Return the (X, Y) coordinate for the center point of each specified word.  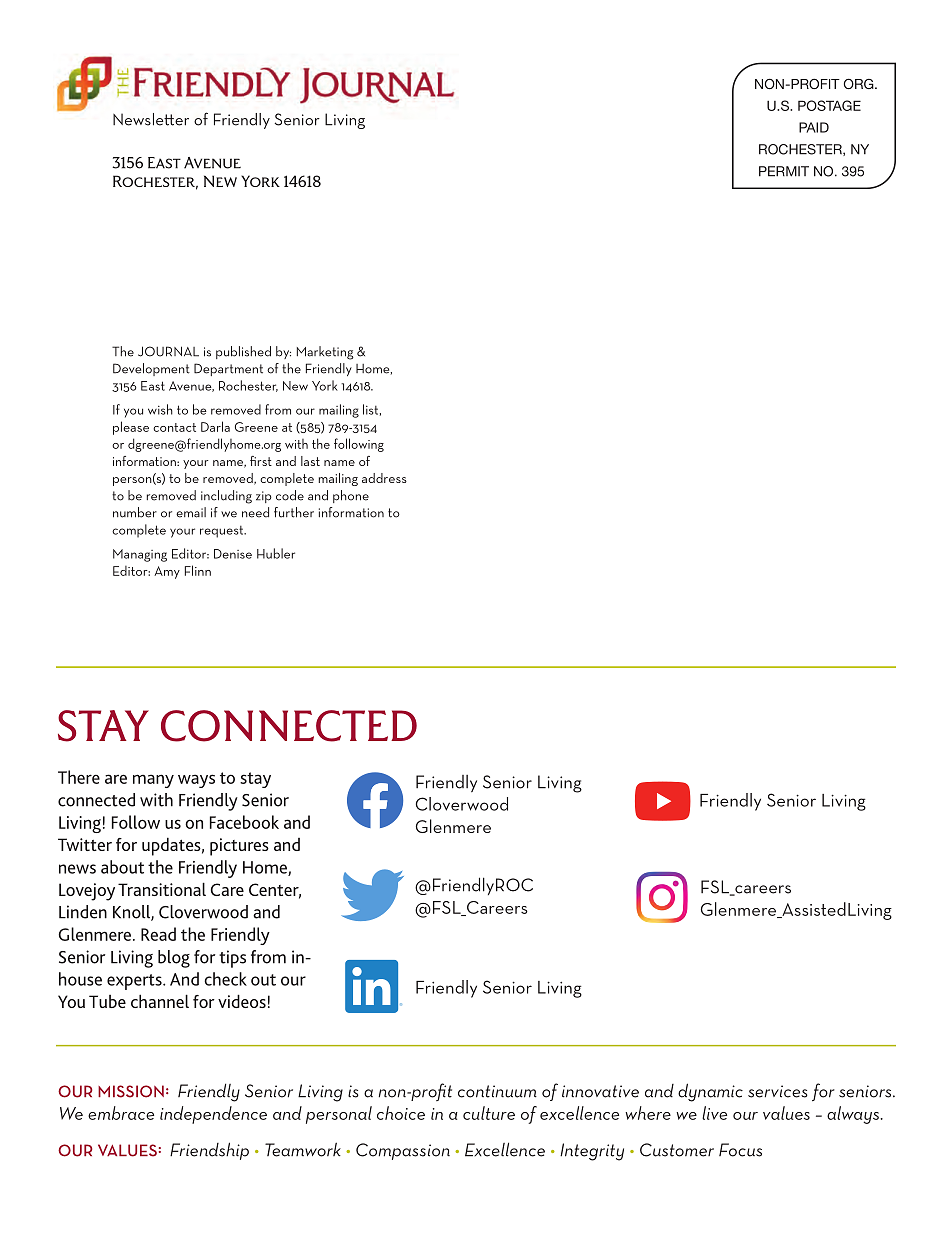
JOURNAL (168, 351)
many (153, 781)
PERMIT (784, 171)
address (384, 478)
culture (489, 1113)
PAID (814, 127)
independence (213, 1115)
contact (174, 427)
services (778, 1091)
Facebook (244, 822)
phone (351, 496)
